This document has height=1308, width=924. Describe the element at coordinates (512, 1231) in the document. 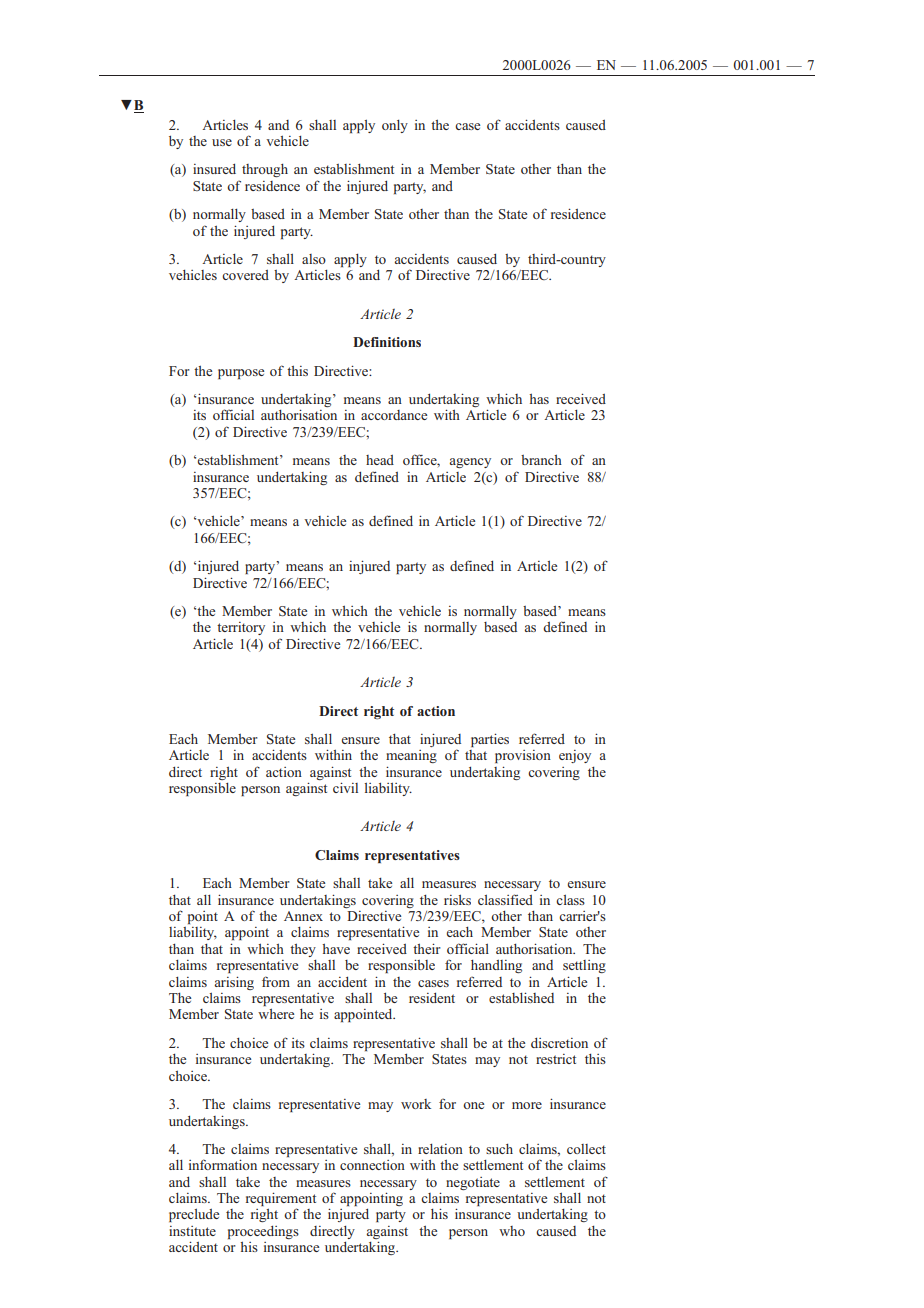

I see `who` at that location.
